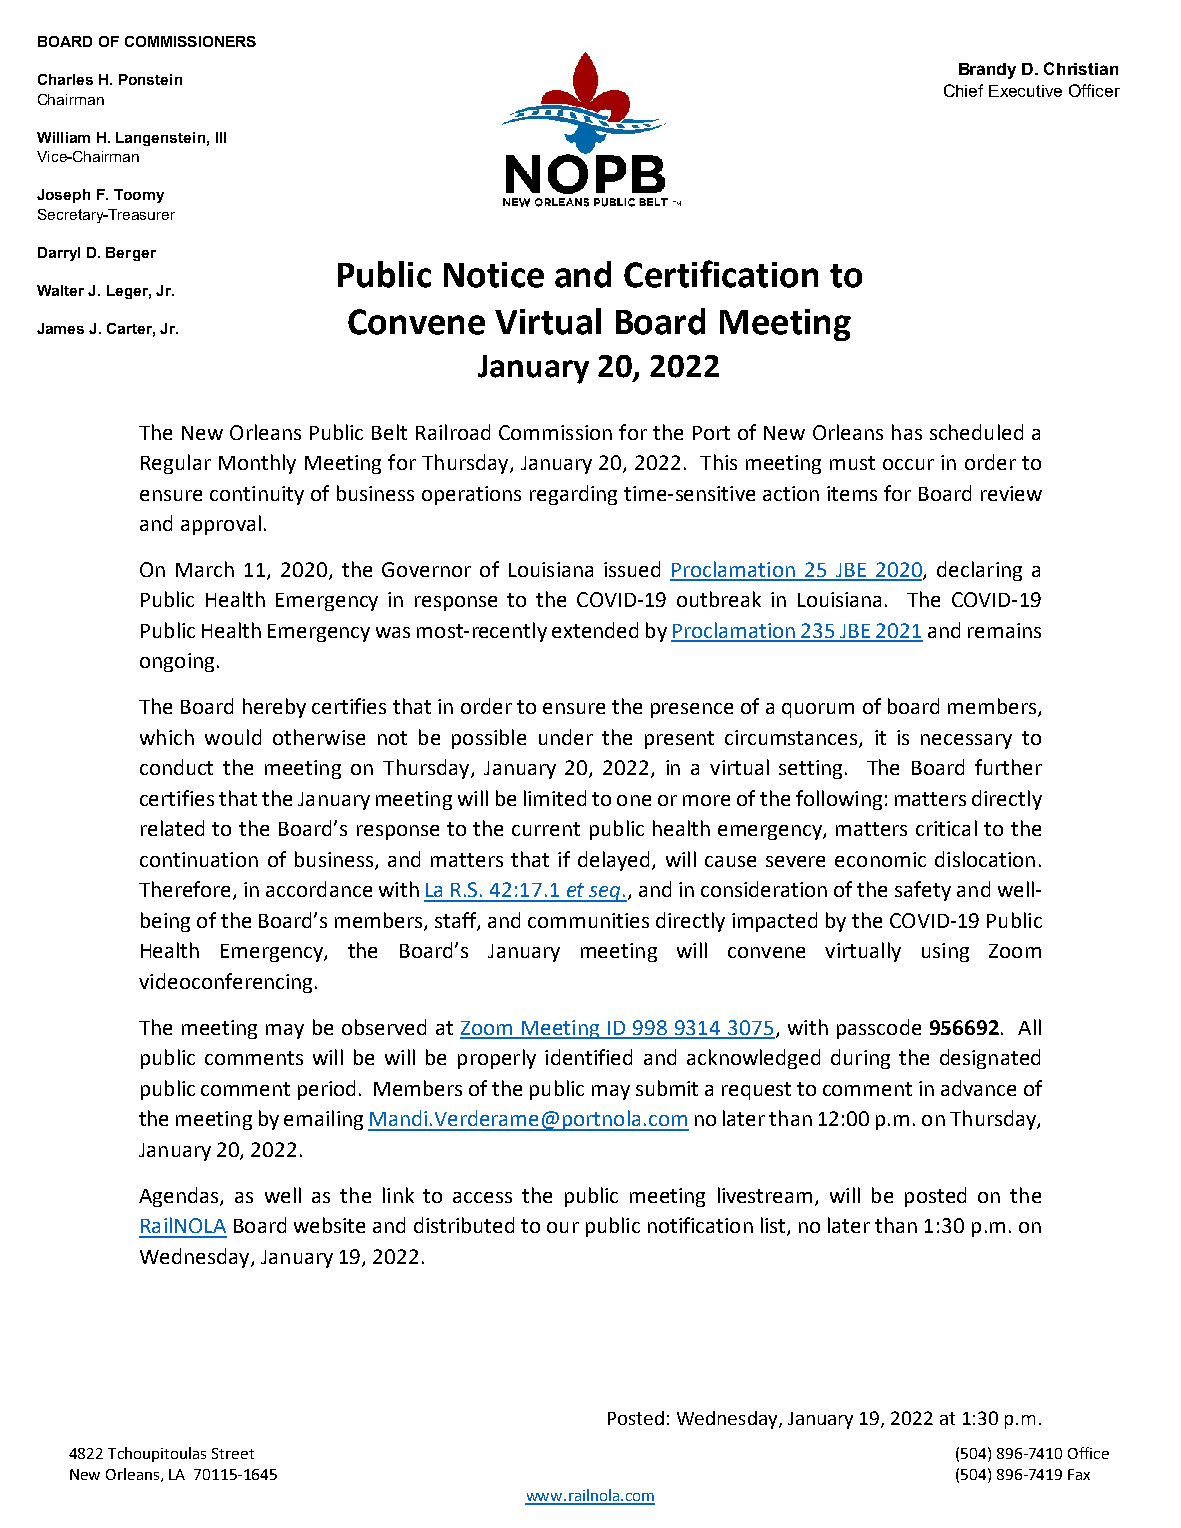 The width and height of the document is (1181, 1528). Describe the element at coordinates (976, 432) in the document. I see `scheduled` at that location.
